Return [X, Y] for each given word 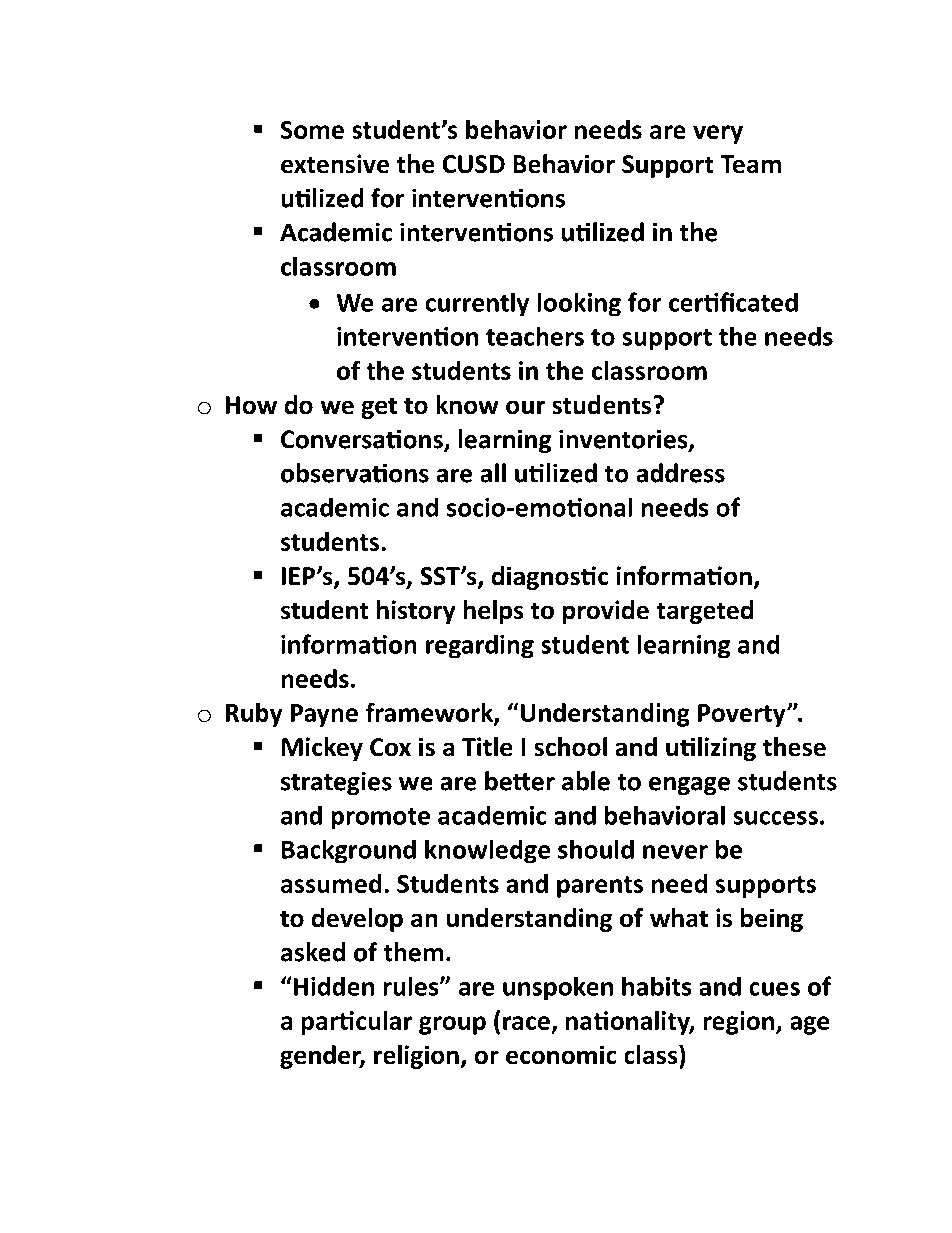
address [680, 473]
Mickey [322, 749]
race [526, 1023]
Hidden [332, 986]
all [493, 473]
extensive [335, 164]
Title [487, 747]
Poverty [743, 715]
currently [477, 304]
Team [750, 164]
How [251, 405]
